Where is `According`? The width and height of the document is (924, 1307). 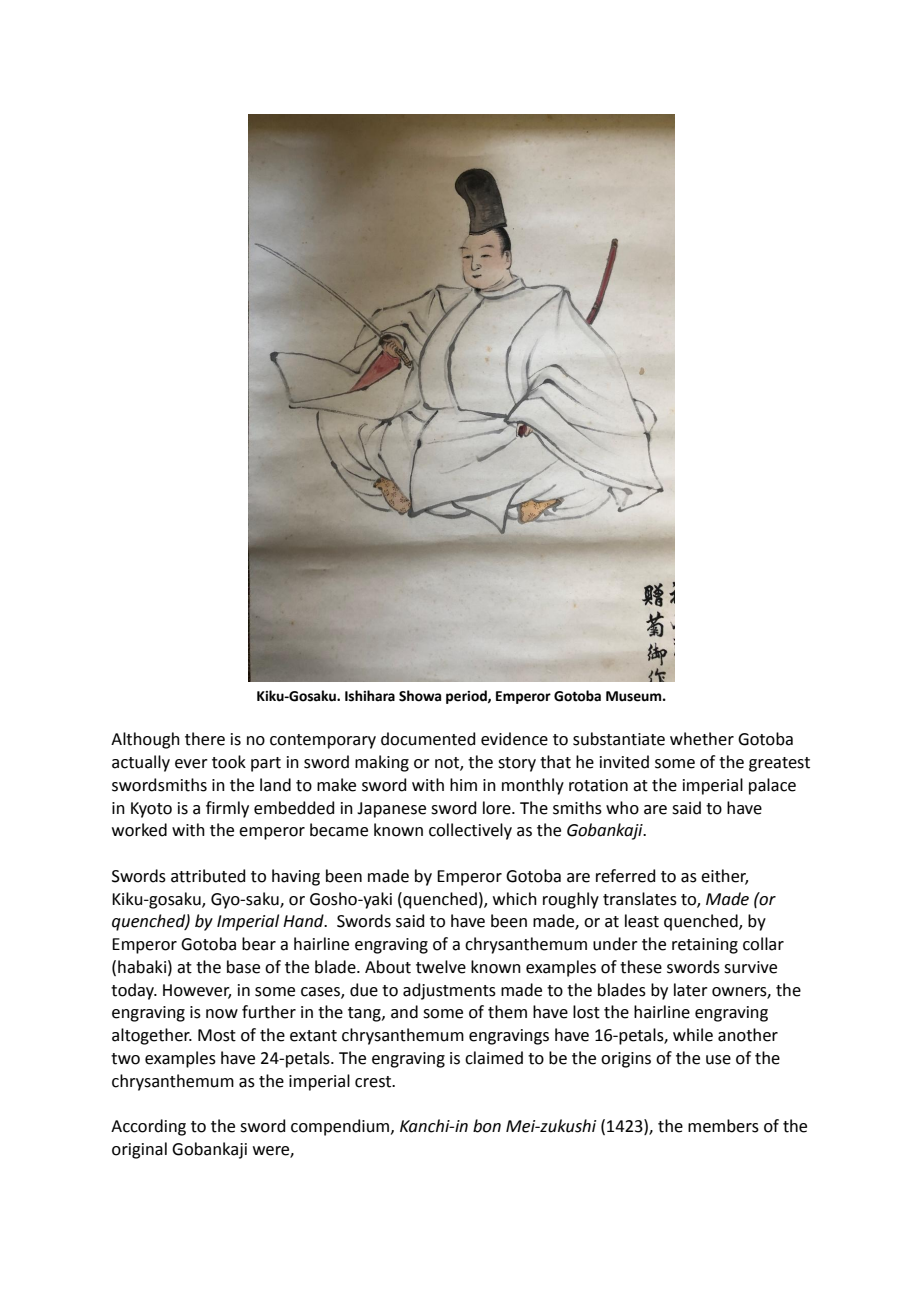
According is located at coordinates (148, 1127).
